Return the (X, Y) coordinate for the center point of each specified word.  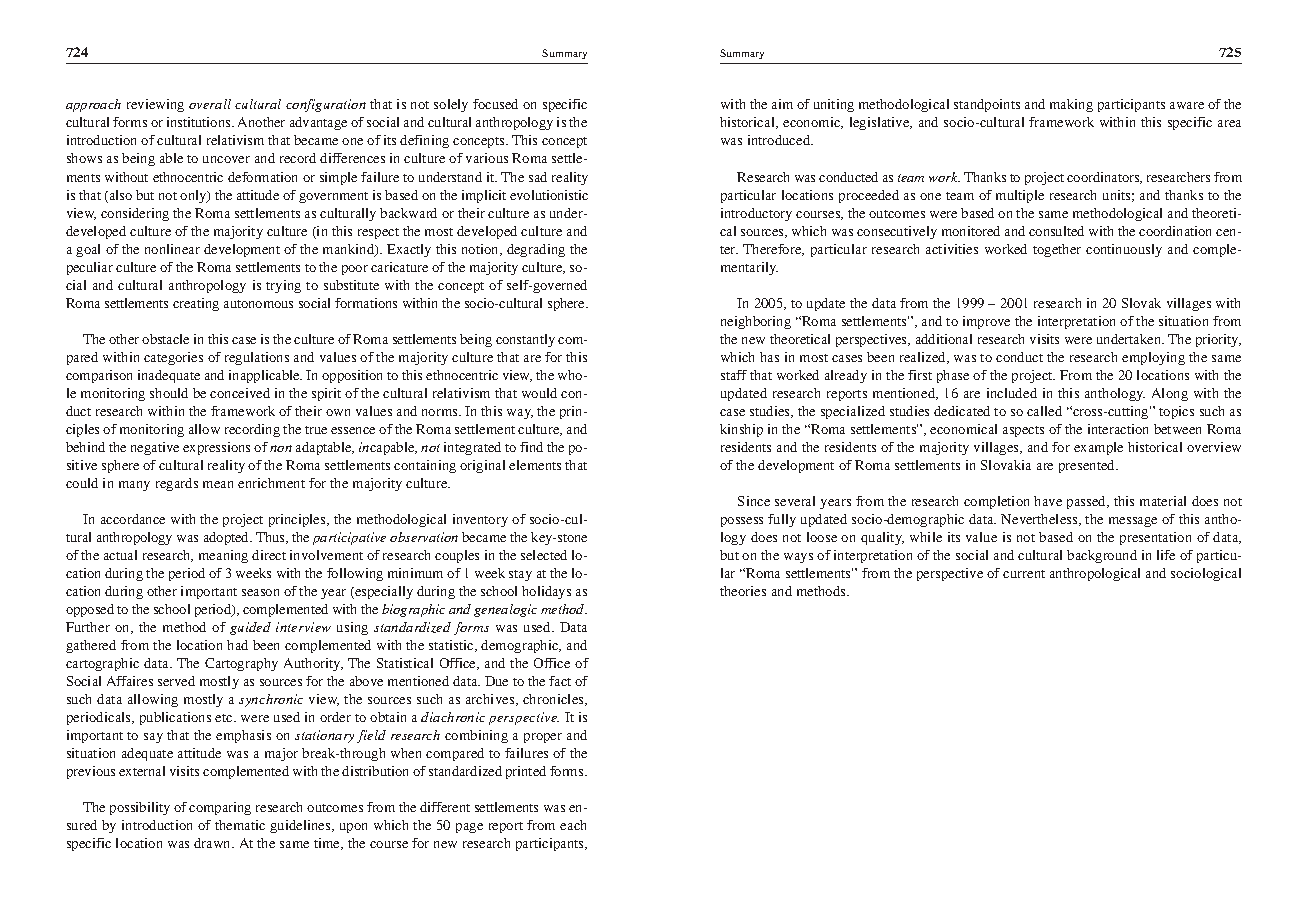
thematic (240, 825)
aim (782, 104)
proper (543, 738)
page (469, 828)
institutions (200, 122)
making (1071, 105)
